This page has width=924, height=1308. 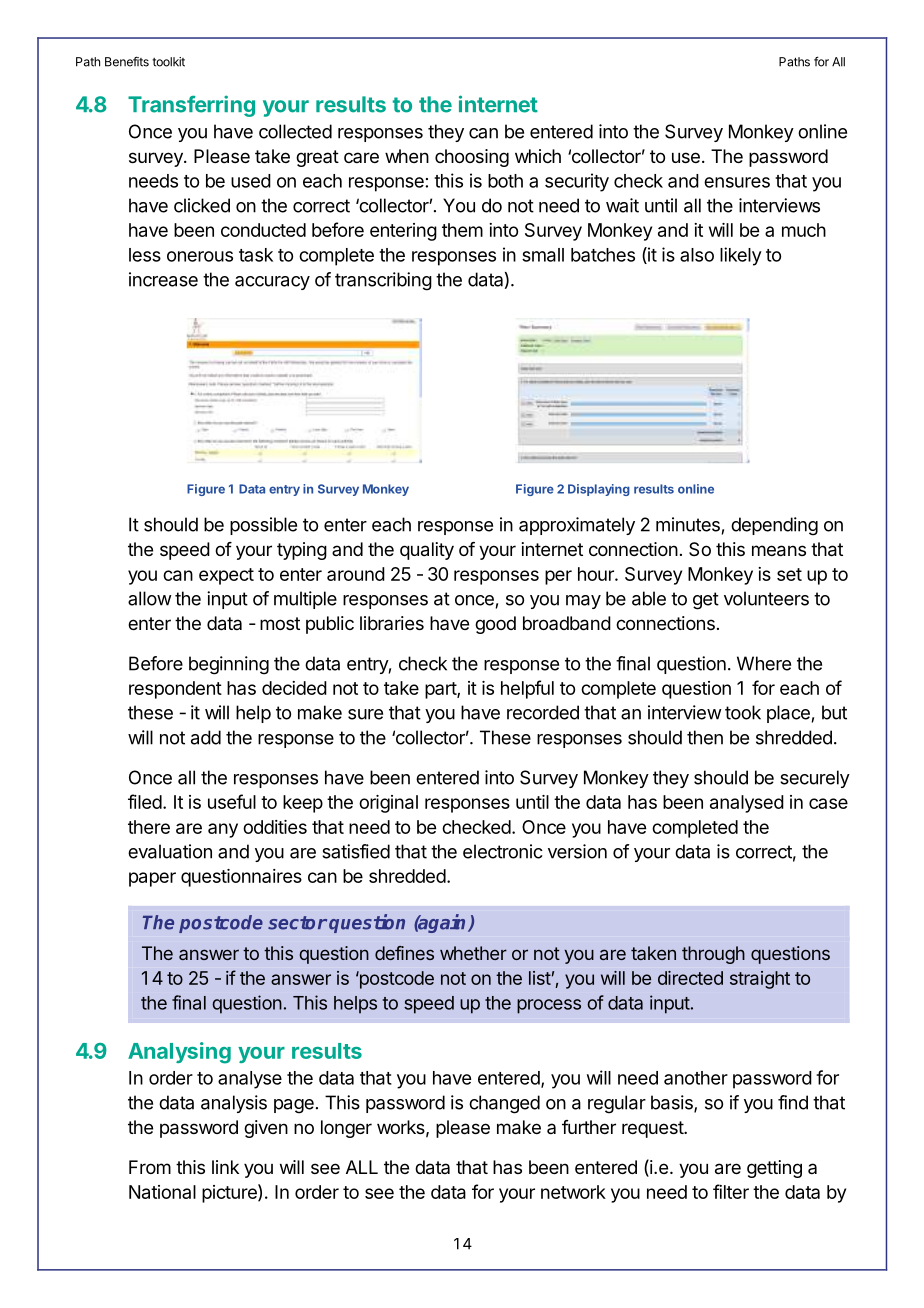 I want to click on securely, so click(x=815, y=779).
